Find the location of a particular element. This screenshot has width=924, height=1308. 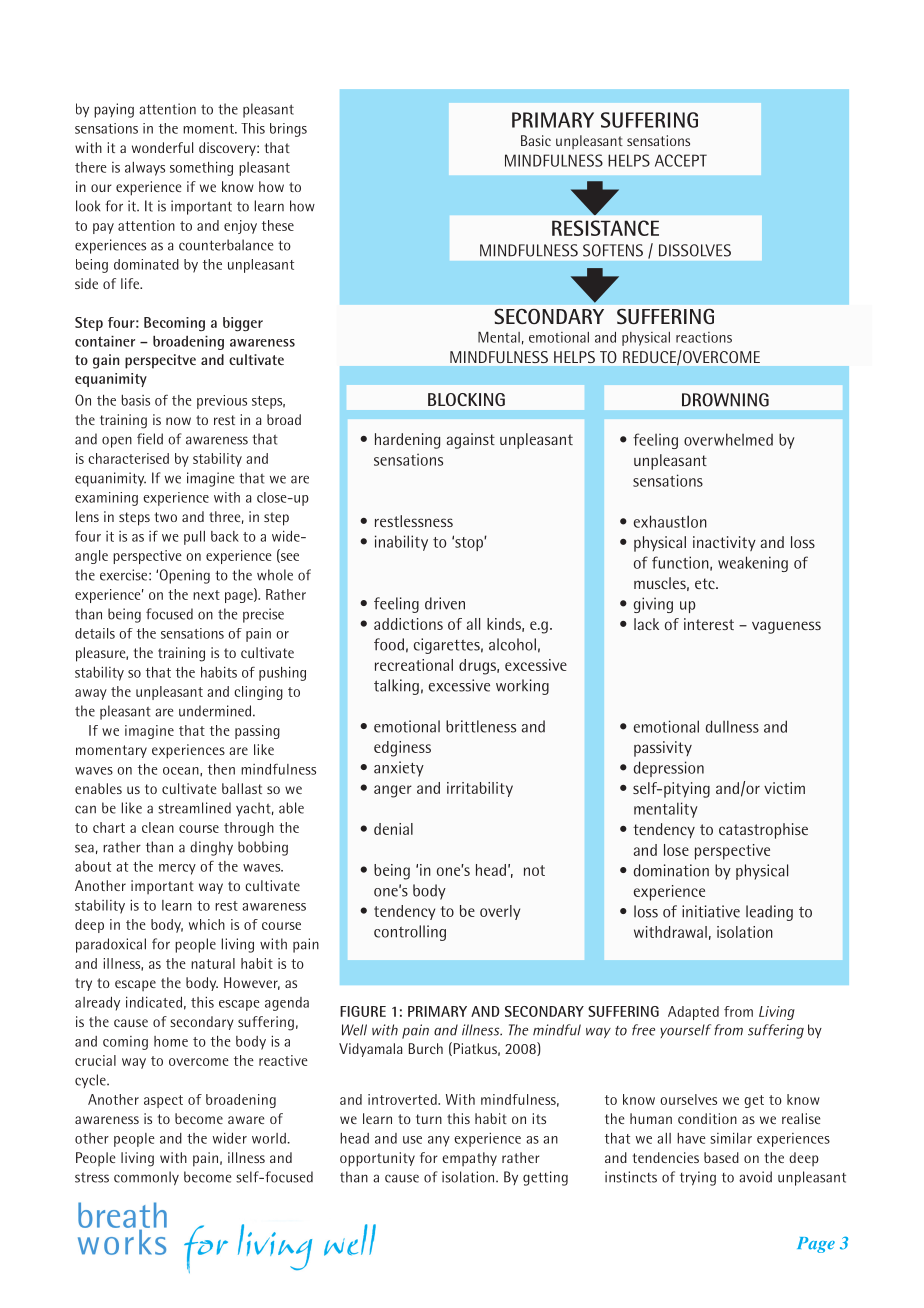

edginess is located at coordinates (402, 749).
